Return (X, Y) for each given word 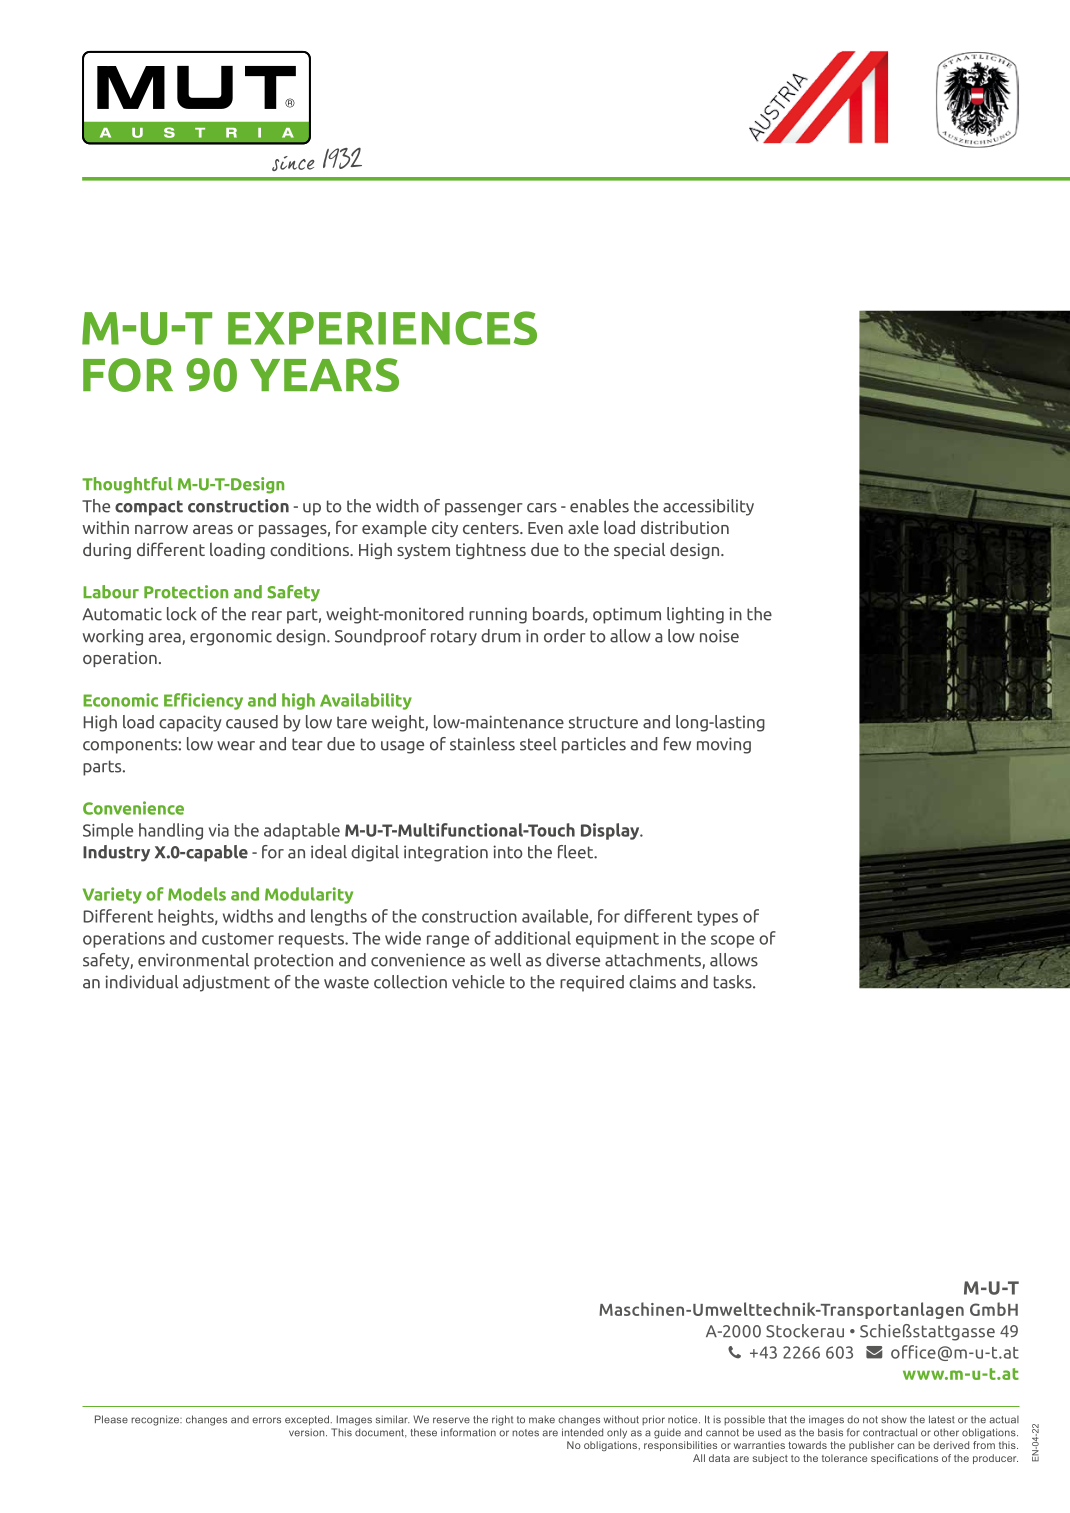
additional (533, 938)
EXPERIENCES (382, 328)
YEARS (324, 375)
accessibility (708, 507)
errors (266, 1420)
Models (197, 894)
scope (732, 941)
